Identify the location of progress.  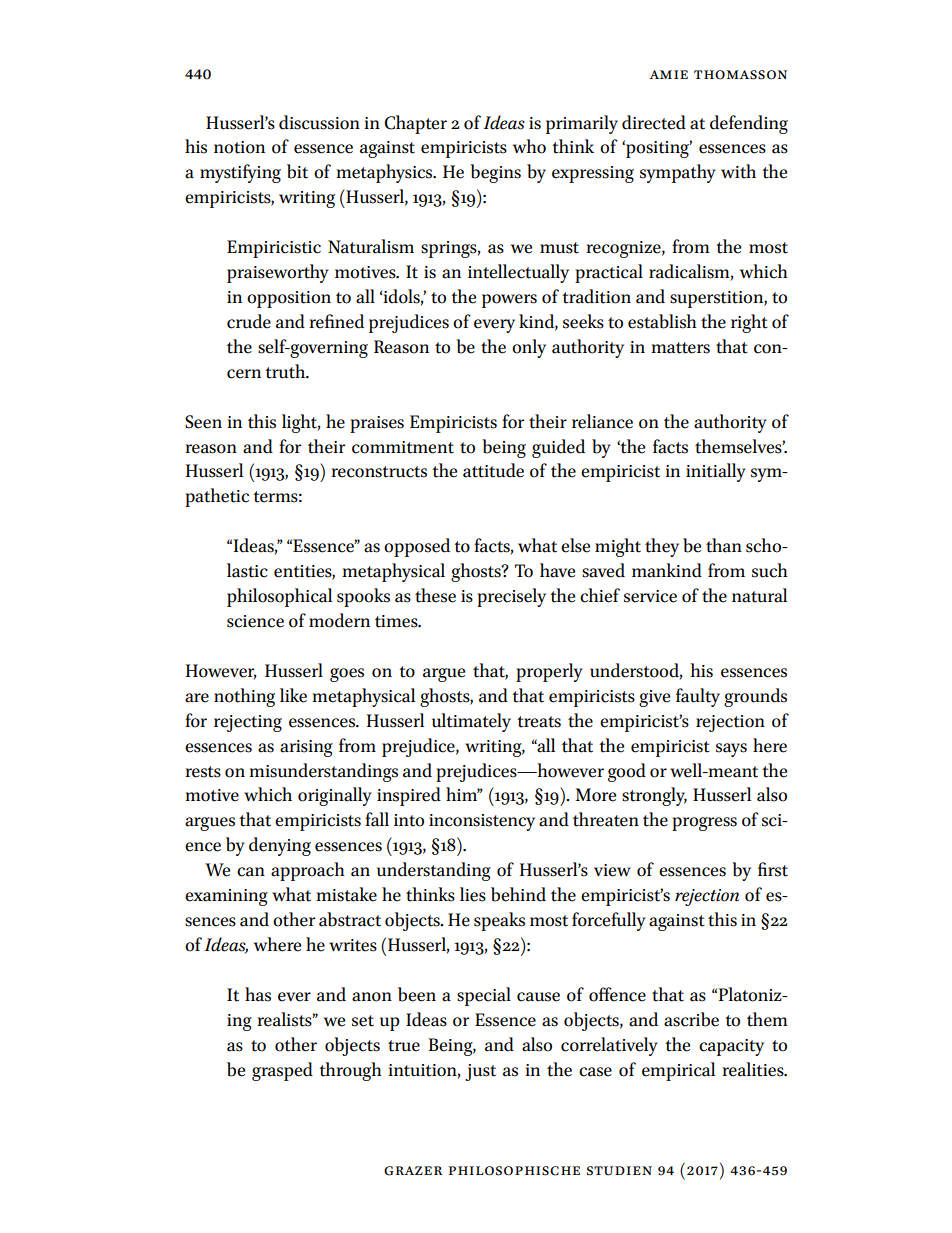
(704, 824).
